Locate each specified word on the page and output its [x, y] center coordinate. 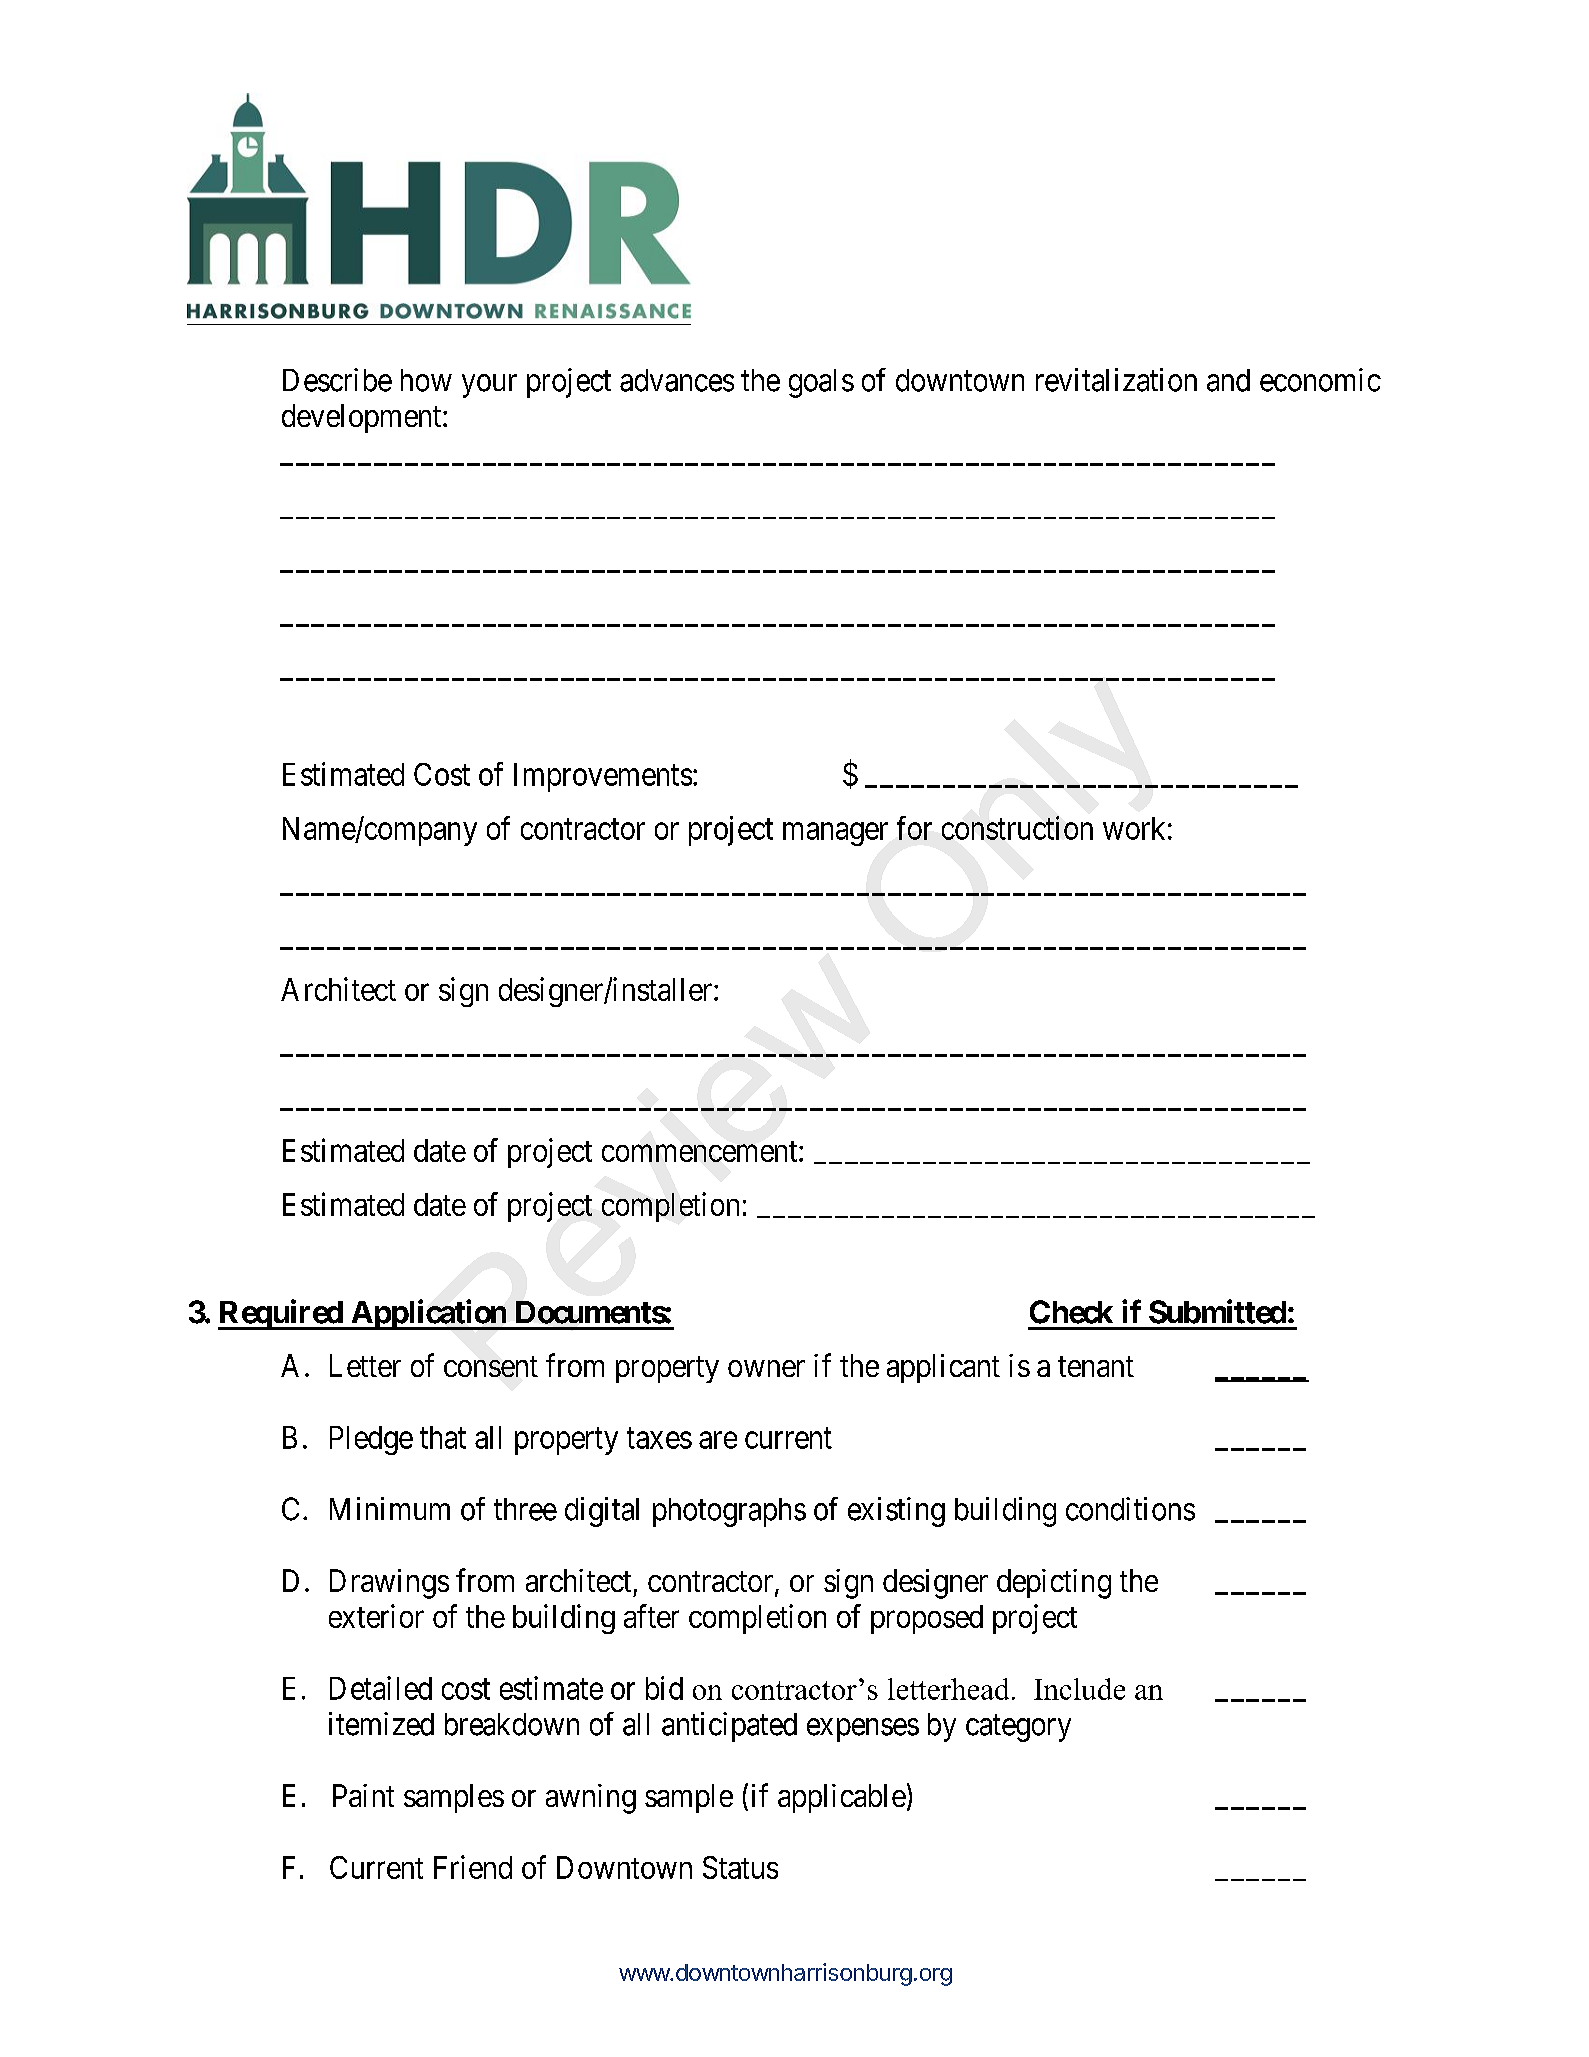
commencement [701, 1151]
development [363, 418]
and [1228, 380]
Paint [363, 1795]
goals [821, 383]
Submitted [1217, 1311]
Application [428, 1314]
